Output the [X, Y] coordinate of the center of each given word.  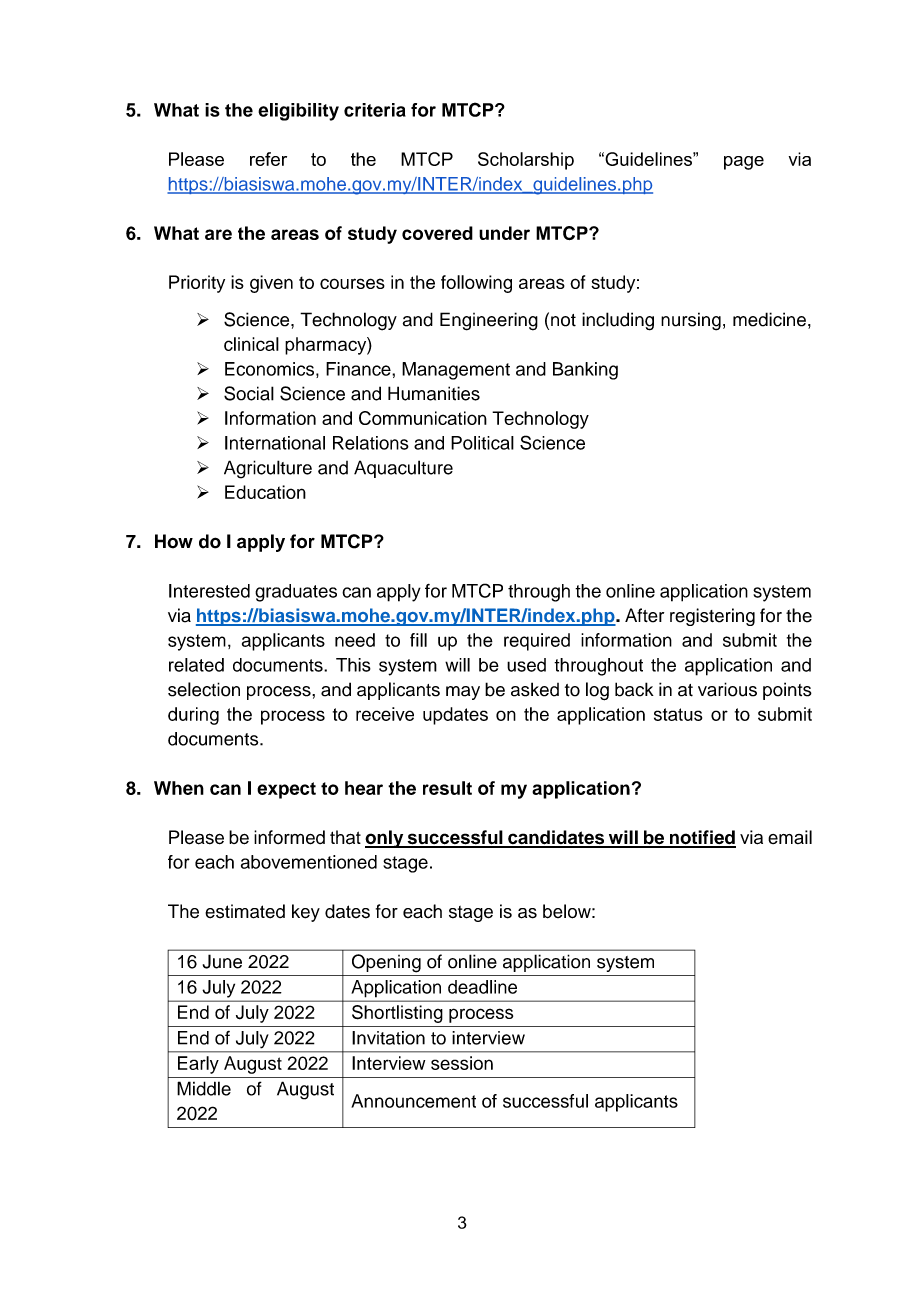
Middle [204, 1088]
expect [286, 790]
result [447, 788]
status [678, 714]
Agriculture [268, 469]
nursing [691, 321]
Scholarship [526, 161]
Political [482, 443]
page [744, 163]
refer [268, 159]
